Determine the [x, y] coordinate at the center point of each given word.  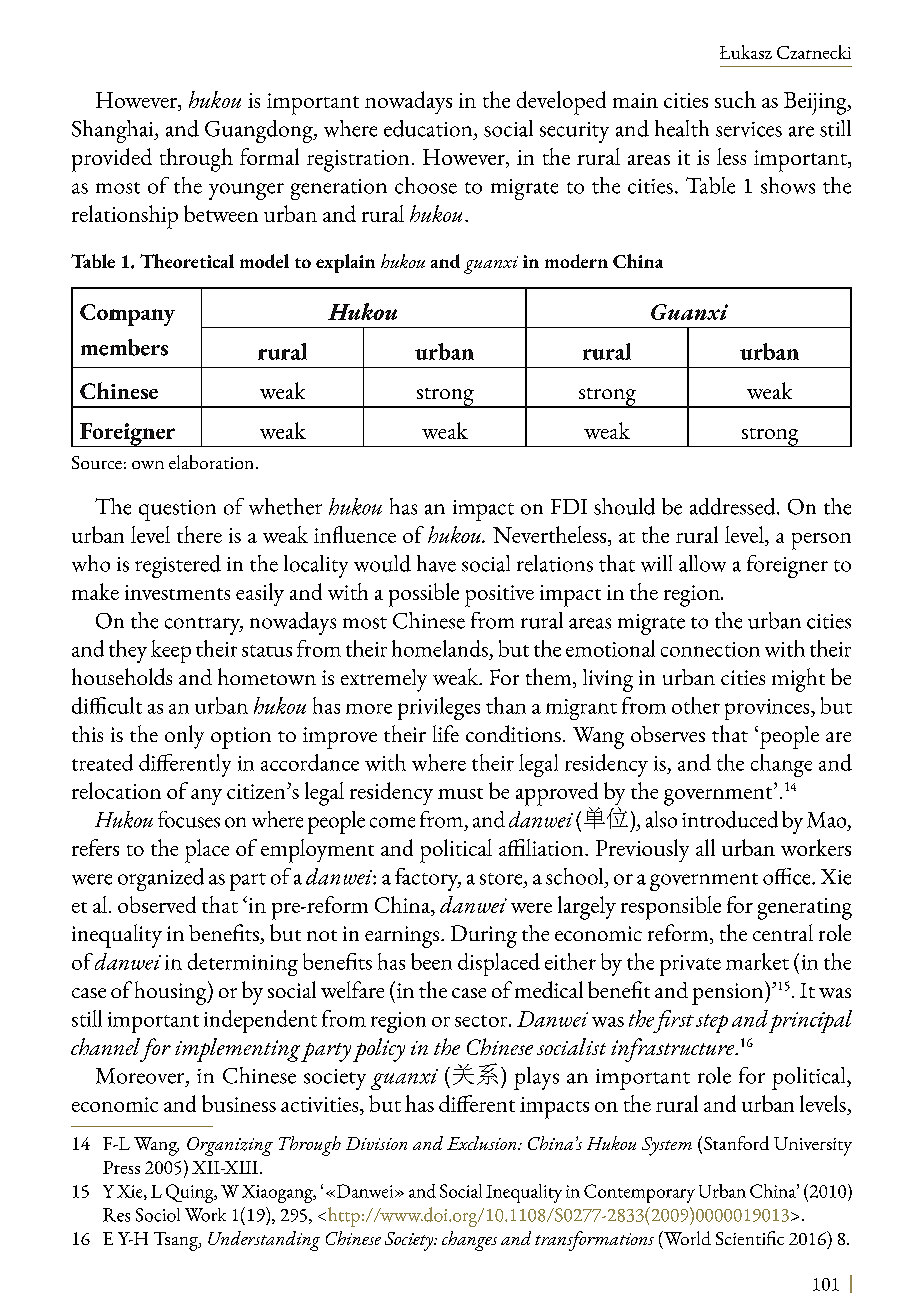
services [749, 129]
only [184, 737]
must [460, 793]
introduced [730, 819]
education [429, 128]
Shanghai [114, 131]
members [124, 347]
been [431, 961]
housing [172, 993]
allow [702, 563]
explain [345, 263]
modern [576, 261]
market [757, 961]
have [436, 563]
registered [178, 566]
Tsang [177, 1241]
